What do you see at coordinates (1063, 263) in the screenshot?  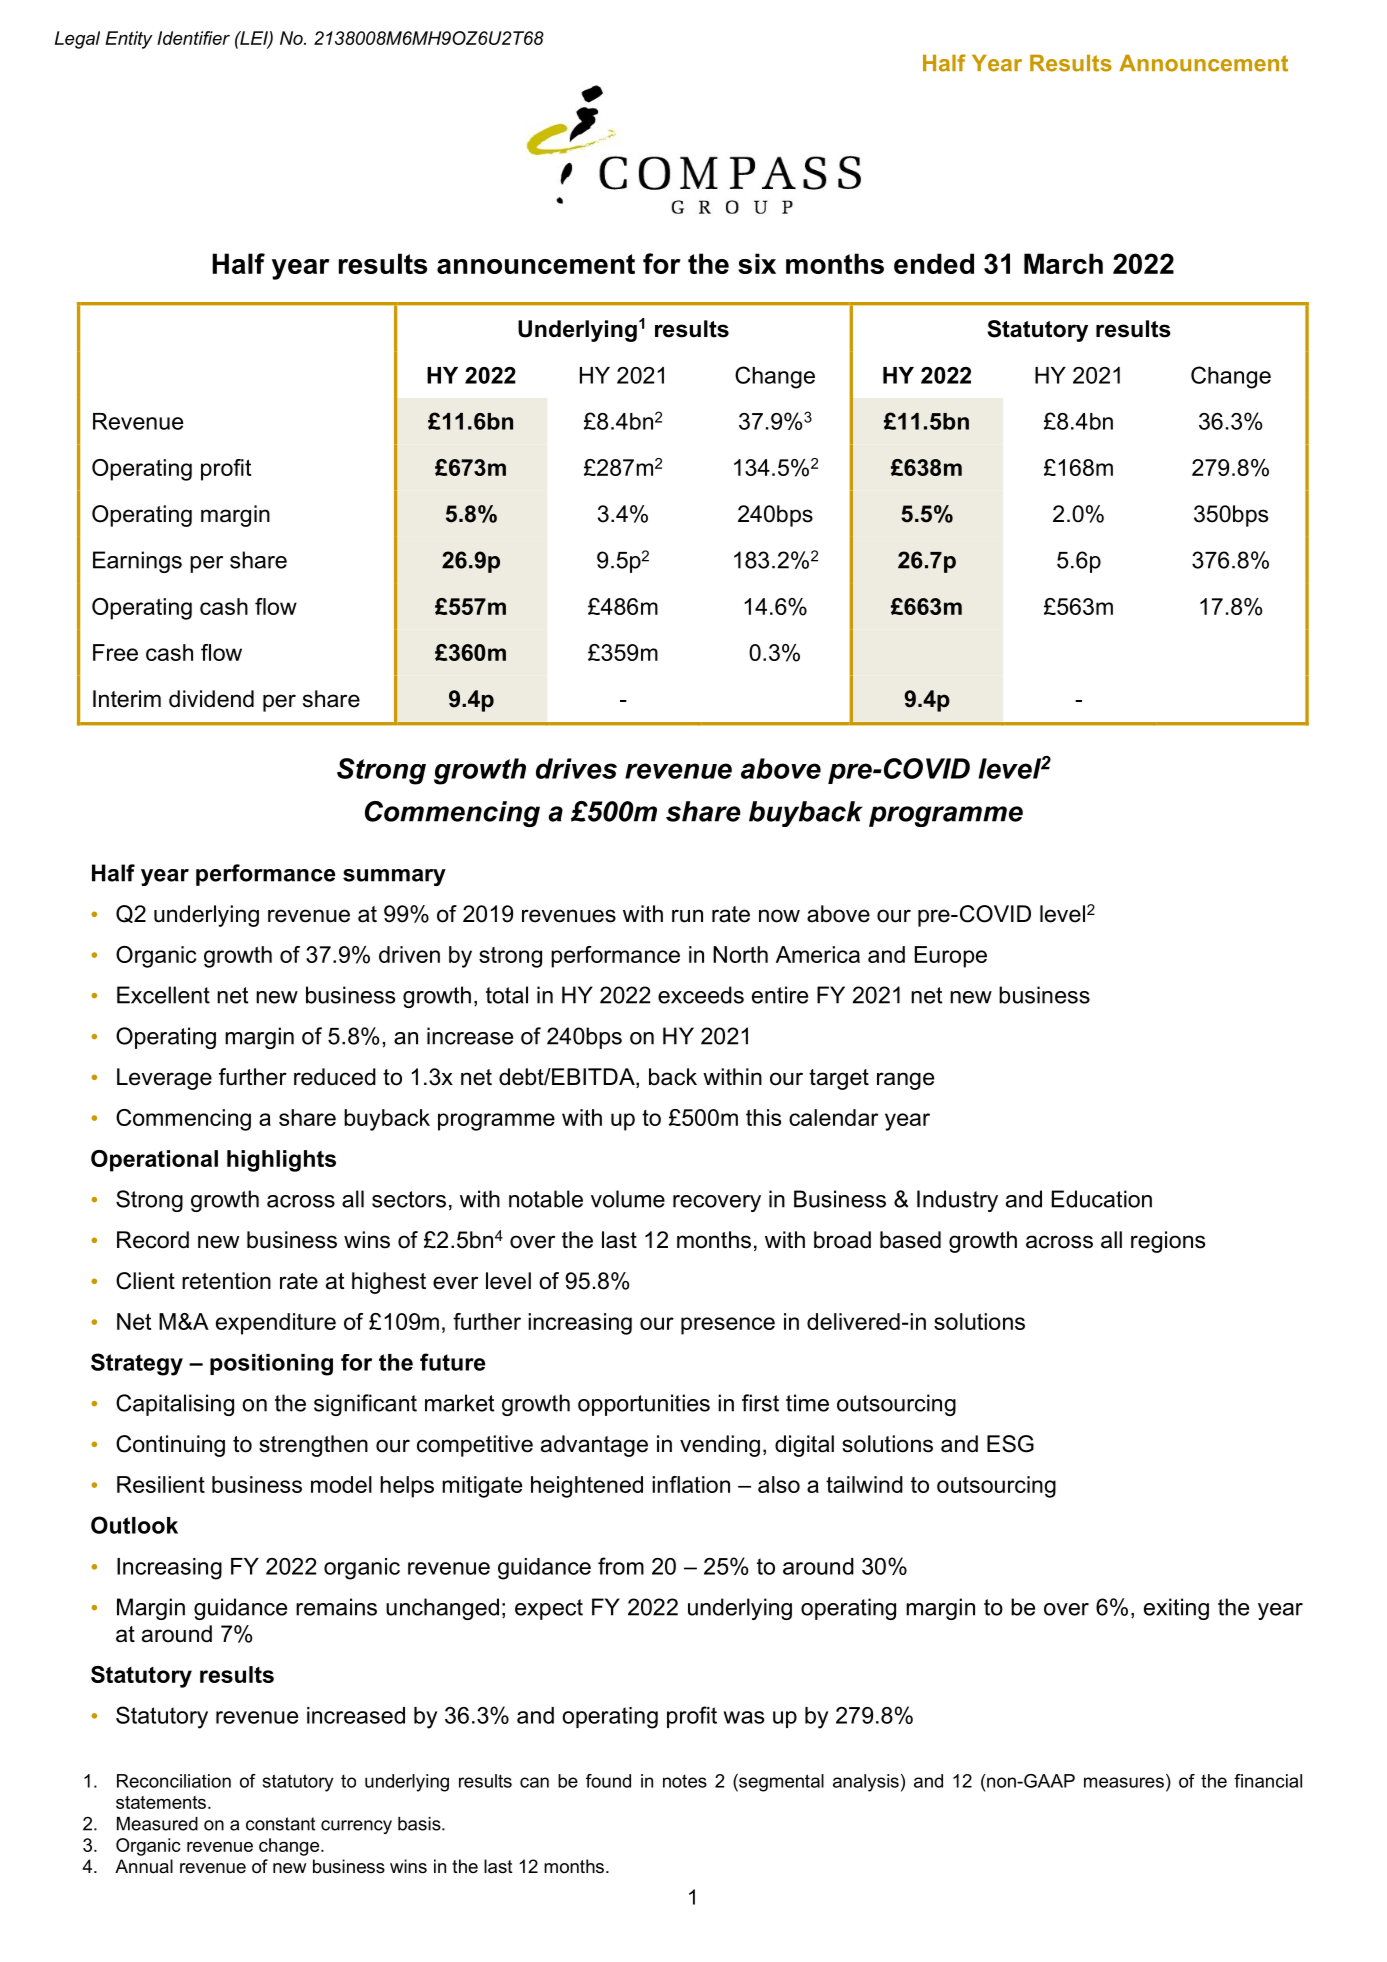 I see `March` at bounding box center [1063, 263].
